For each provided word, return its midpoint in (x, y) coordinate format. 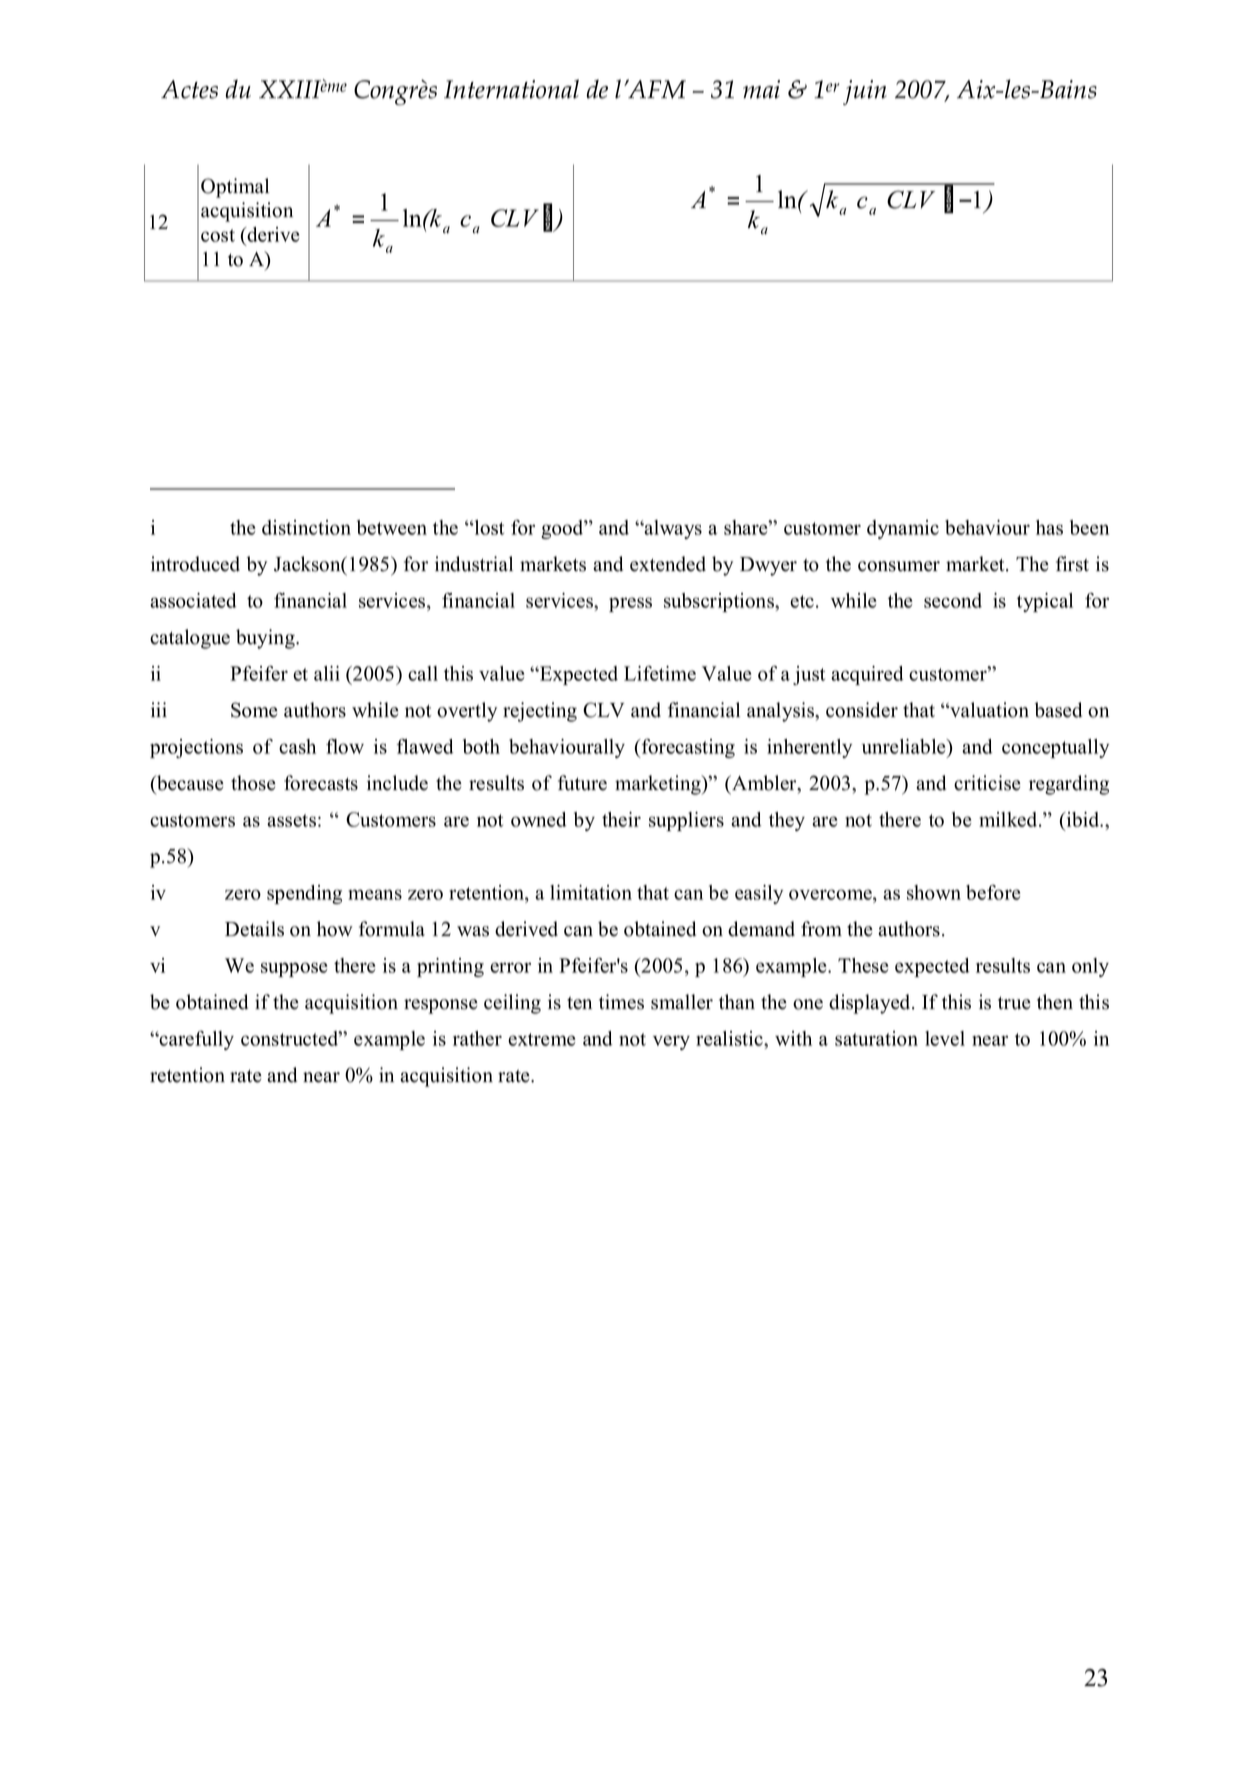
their (621, 819)
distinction (306, 527)
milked (1009, 819)
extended (668, 564)
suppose (294, 969)
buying (266, 639)
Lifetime (660, 673)
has (1049, 527)
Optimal (235, 188)
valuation (988, 710)
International (511, 89)
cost (218, 235)
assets (291, 820)
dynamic (903, 529)
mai (761, 89)
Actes (189, 89)
